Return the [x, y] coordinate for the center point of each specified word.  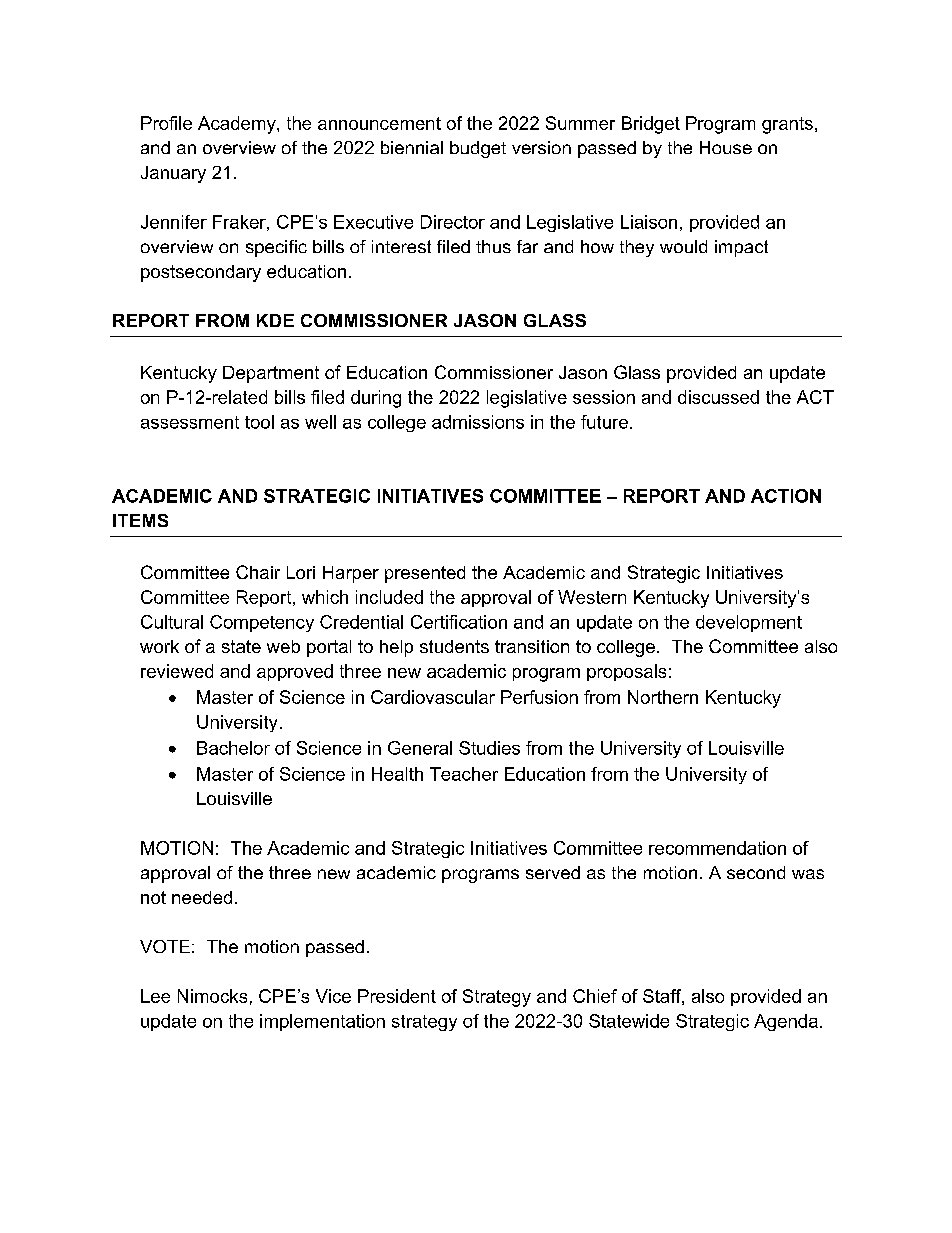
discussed [718, 397]
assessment [190, 422]
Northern [663, 697]
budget [478, 149]
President [397, 996]
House [726, 147]
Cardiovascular [433, 697]
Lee [155, 996]
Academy [238, 125]
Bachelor [233, 748]
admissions [478, 422]
